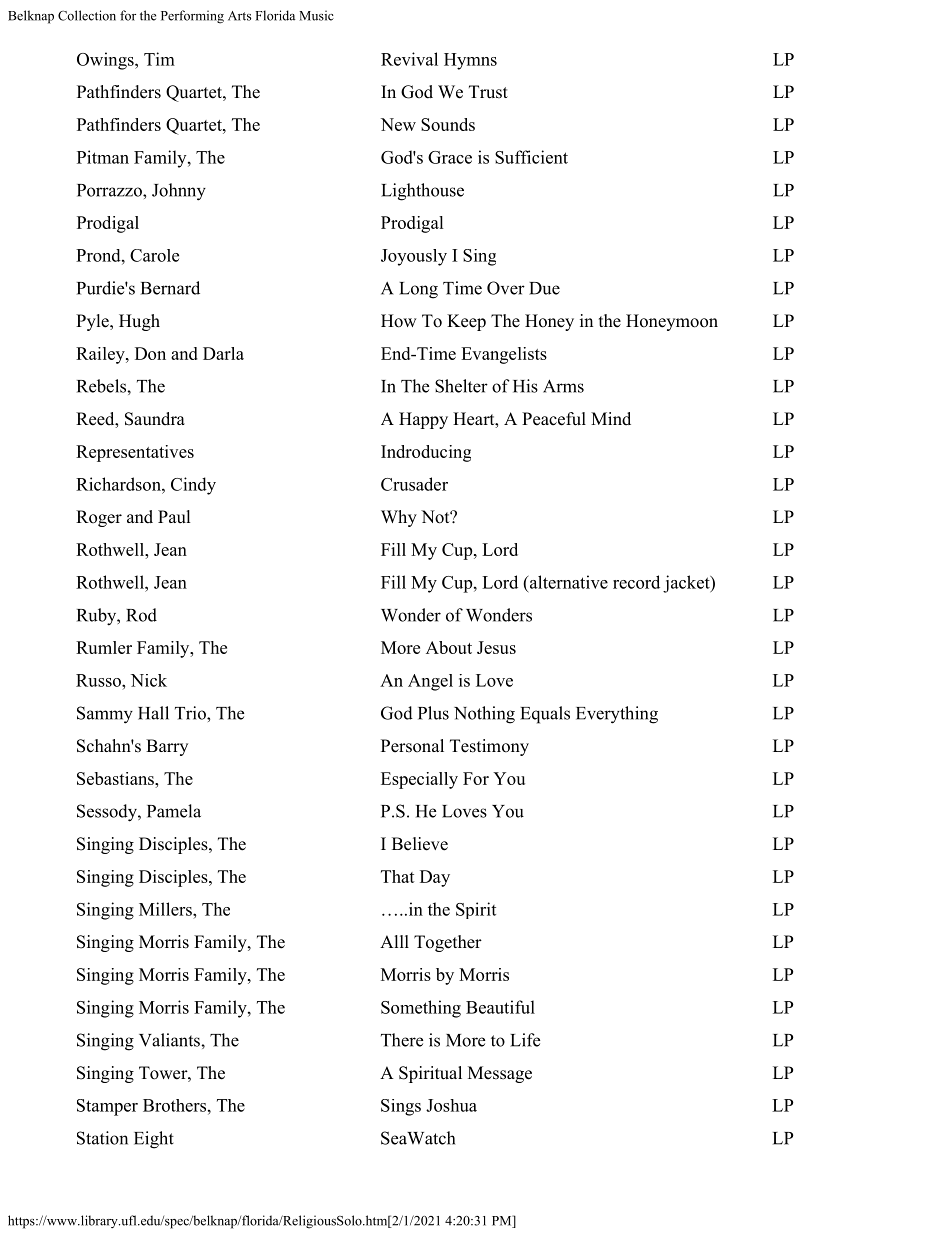 Image resolution: width=952 pixels, height=1233 pixels. Describe the element at coordinates (154, 1140) in the document. I see `Eight` at that location.
